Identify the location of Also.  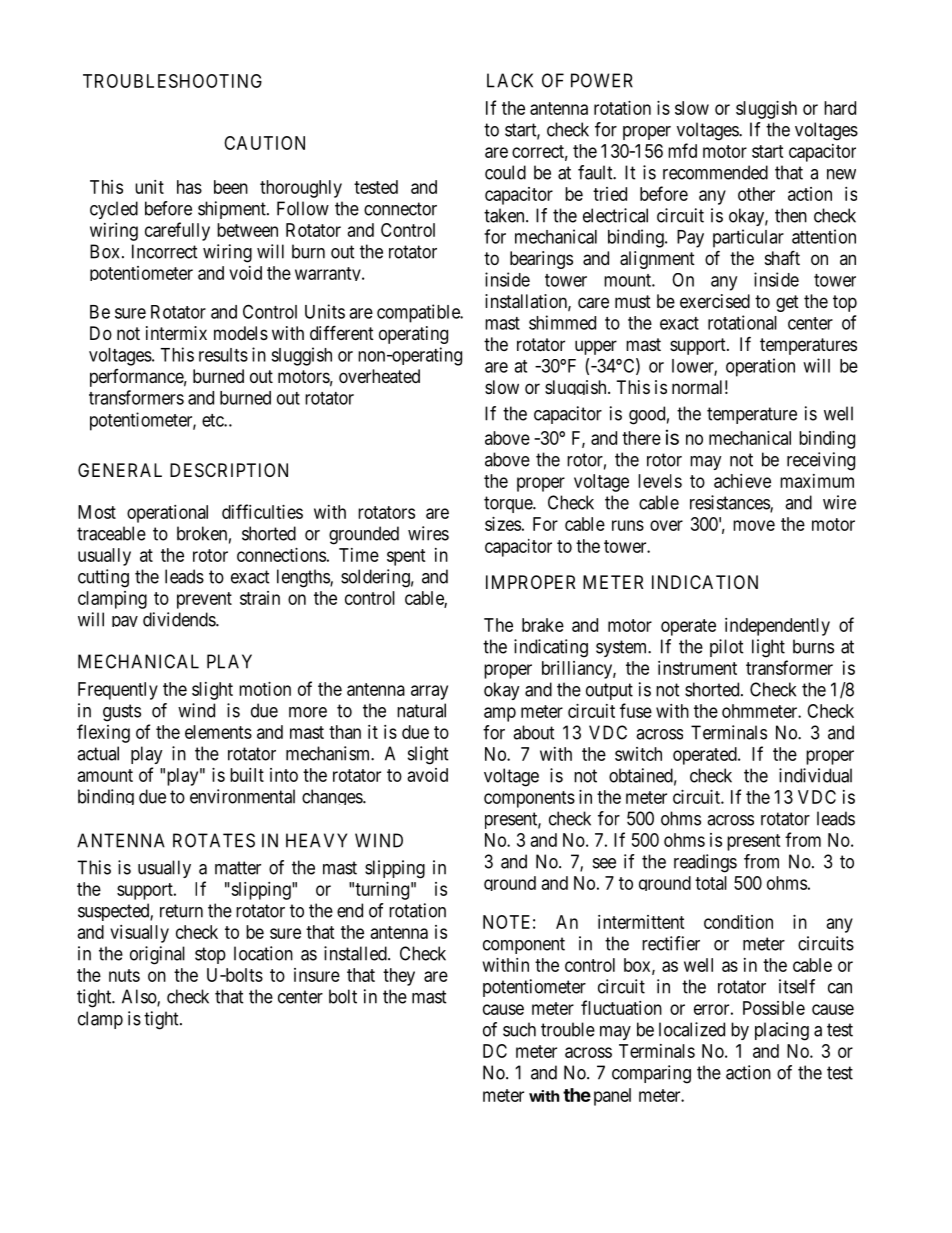
(140, 997).
